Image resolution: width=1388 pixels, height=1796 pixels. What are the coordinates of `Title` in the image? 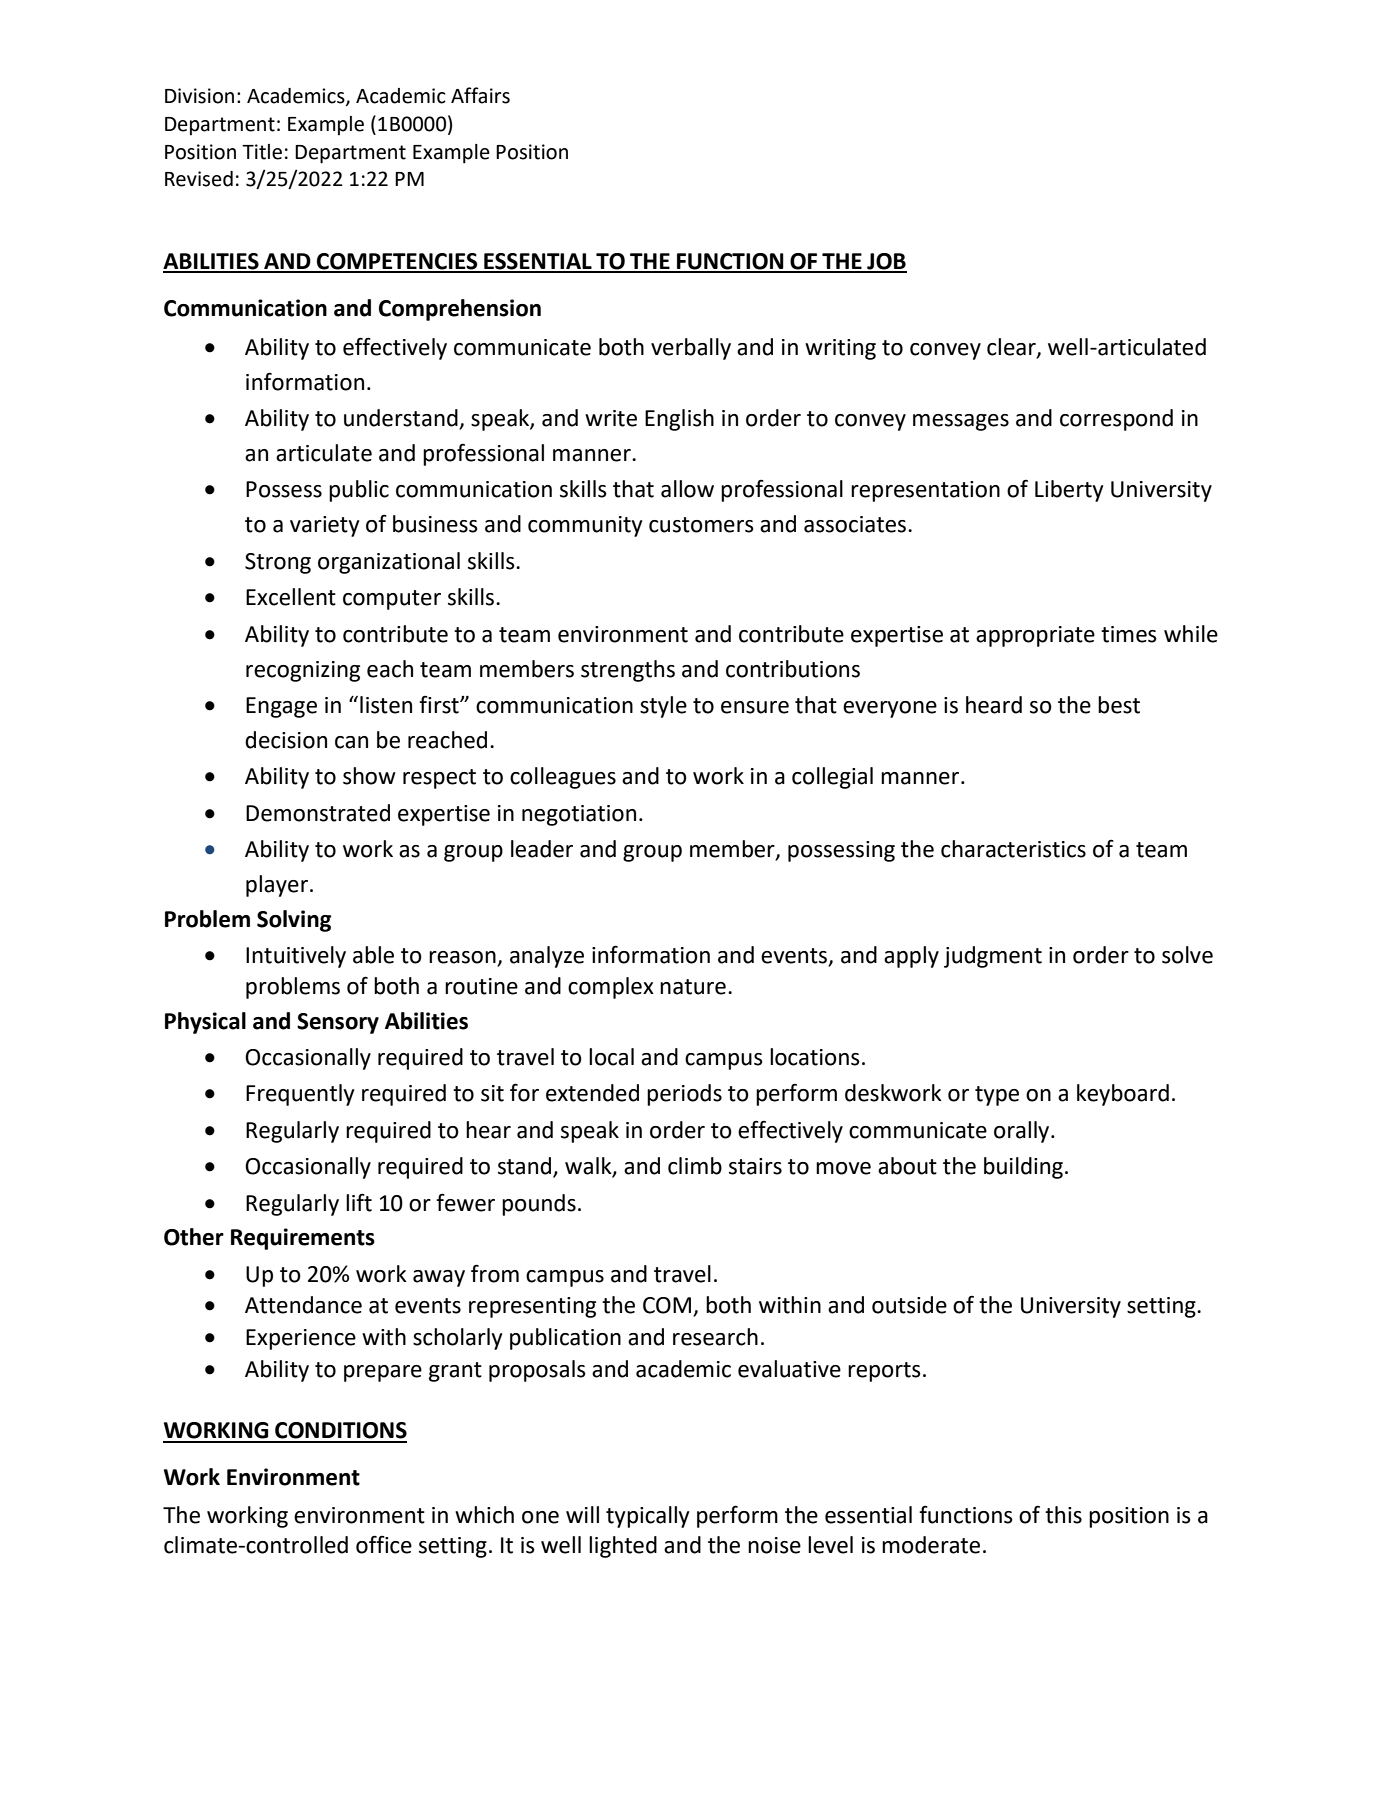 It's located at (262, 152).
